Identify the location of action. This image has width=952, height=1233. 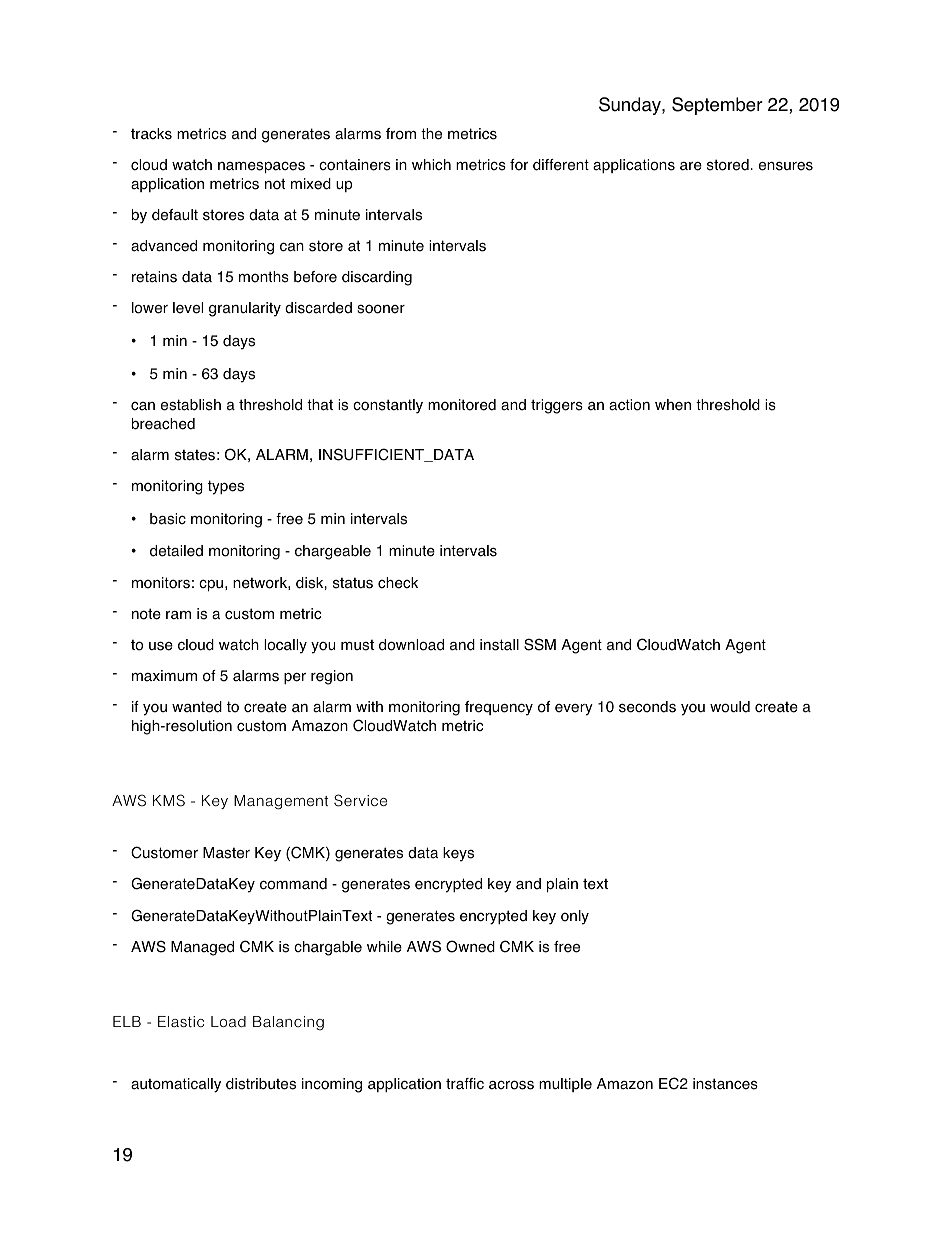
(629, 405).
